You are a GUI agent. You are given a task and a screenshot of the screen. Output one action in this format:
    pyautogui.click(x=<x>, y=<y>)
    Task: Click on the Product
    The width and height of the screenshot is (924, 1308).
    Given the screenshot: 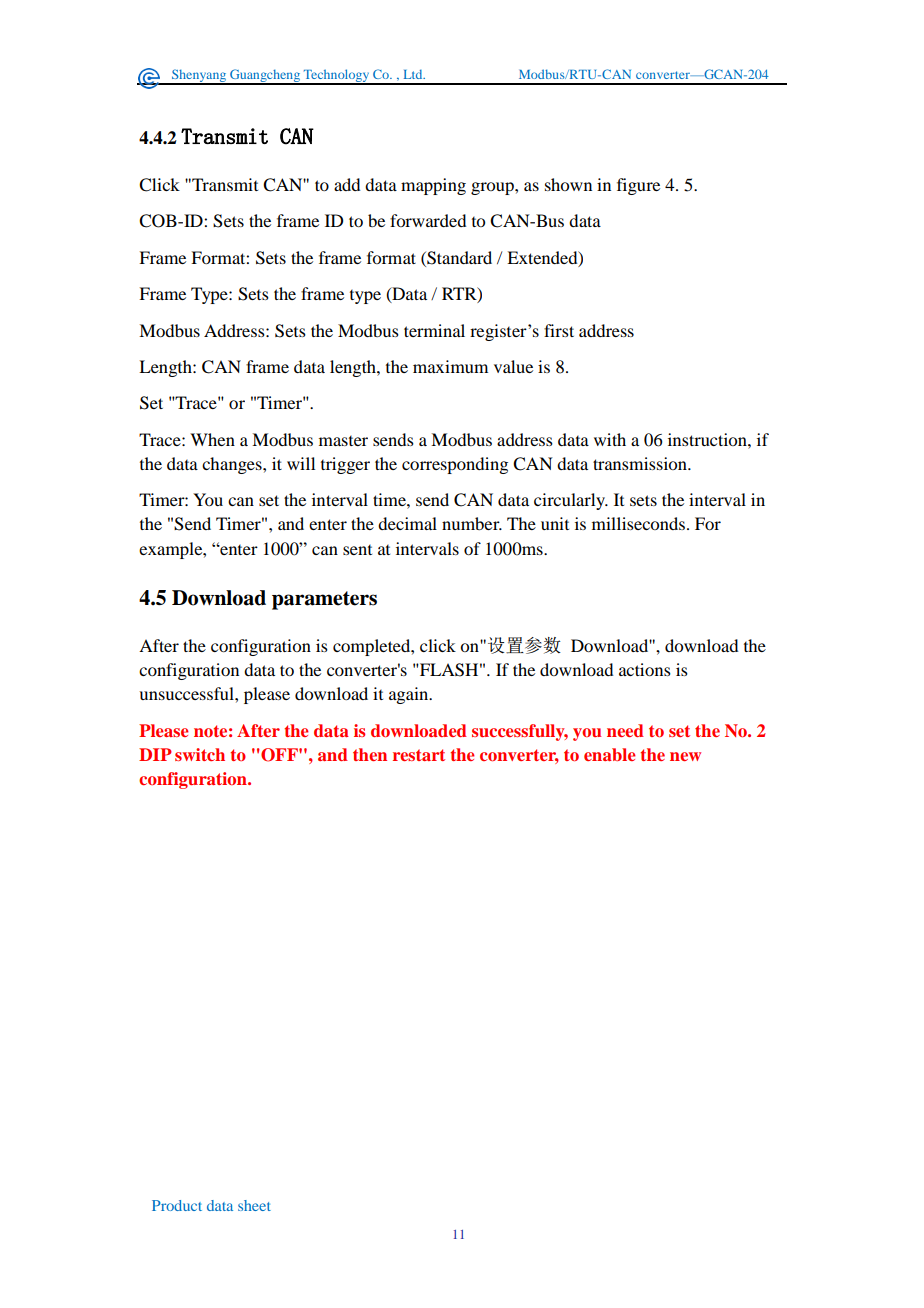 What is the action you would take?
    pyautogui.click(x=177, y=1205)
